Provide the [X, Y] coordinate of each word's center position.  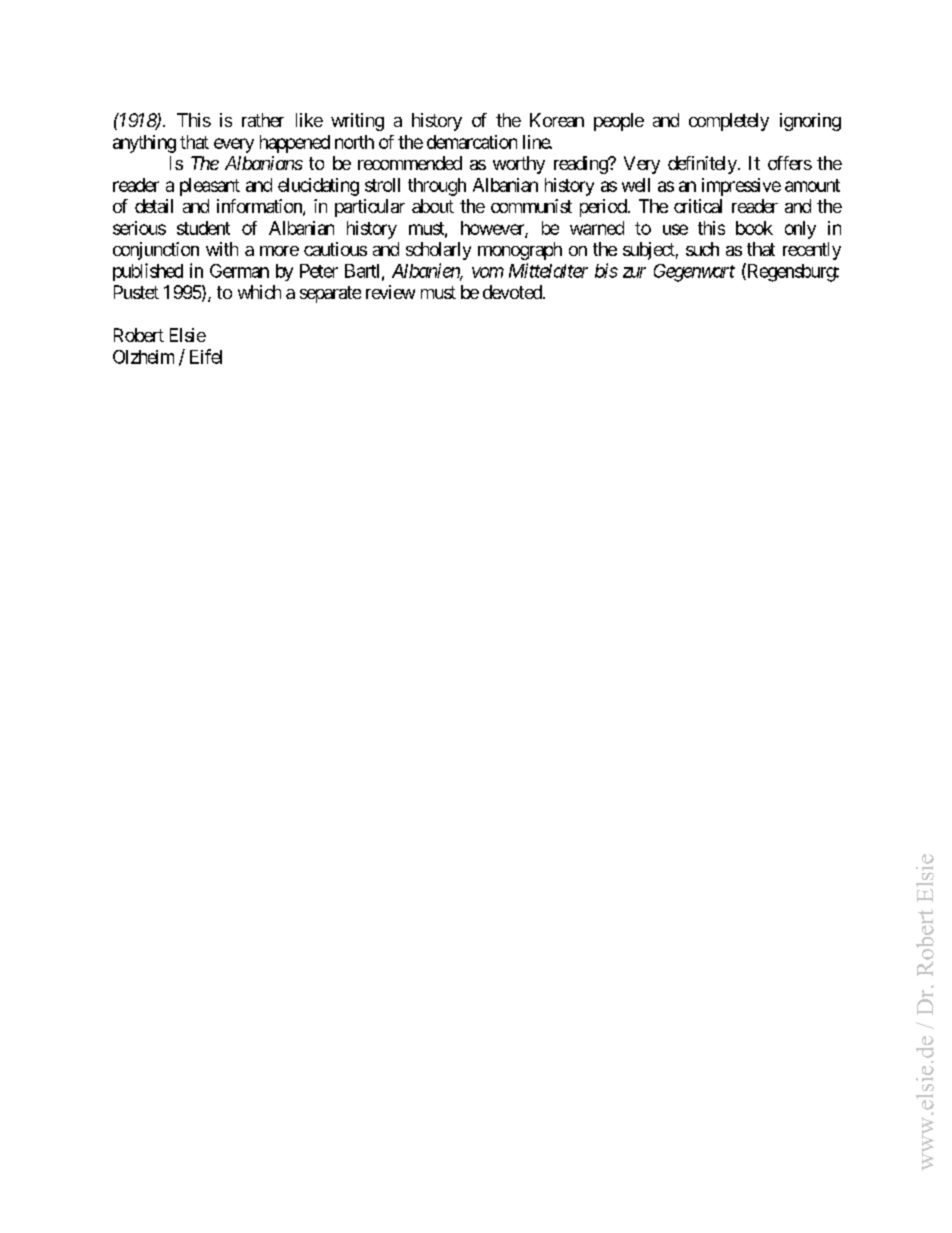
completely [729, 122]
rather [263, 120]
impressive [741, 187]
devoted [513, 292]
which [259, 292]
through [437, 187]
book [754, 228]
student [203, 228]
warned [597, 228]
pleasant [210, 187]
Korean [557, 120]
